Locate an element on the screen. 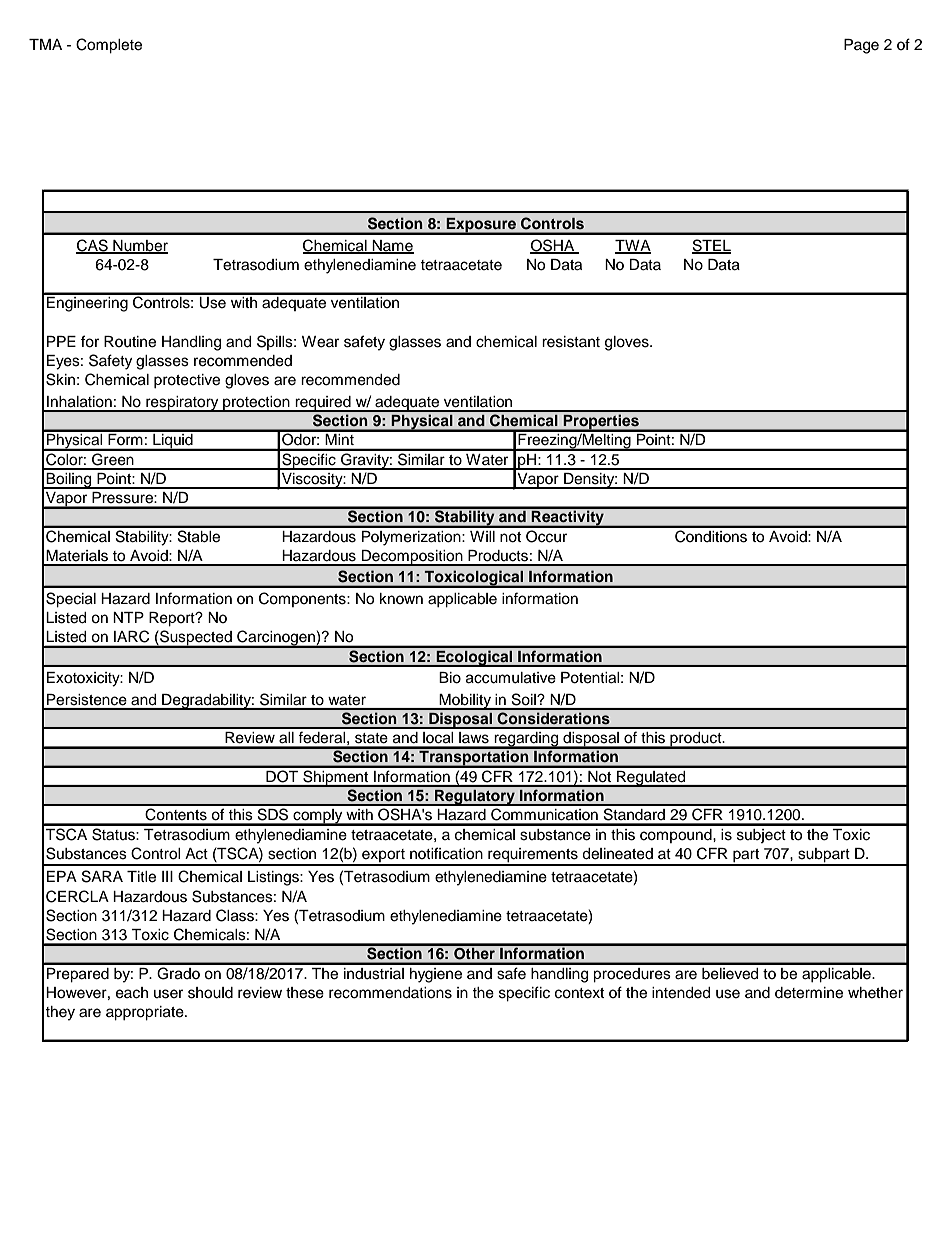 The image size is (952, 1233). known is located at coordinates (401, 598).
